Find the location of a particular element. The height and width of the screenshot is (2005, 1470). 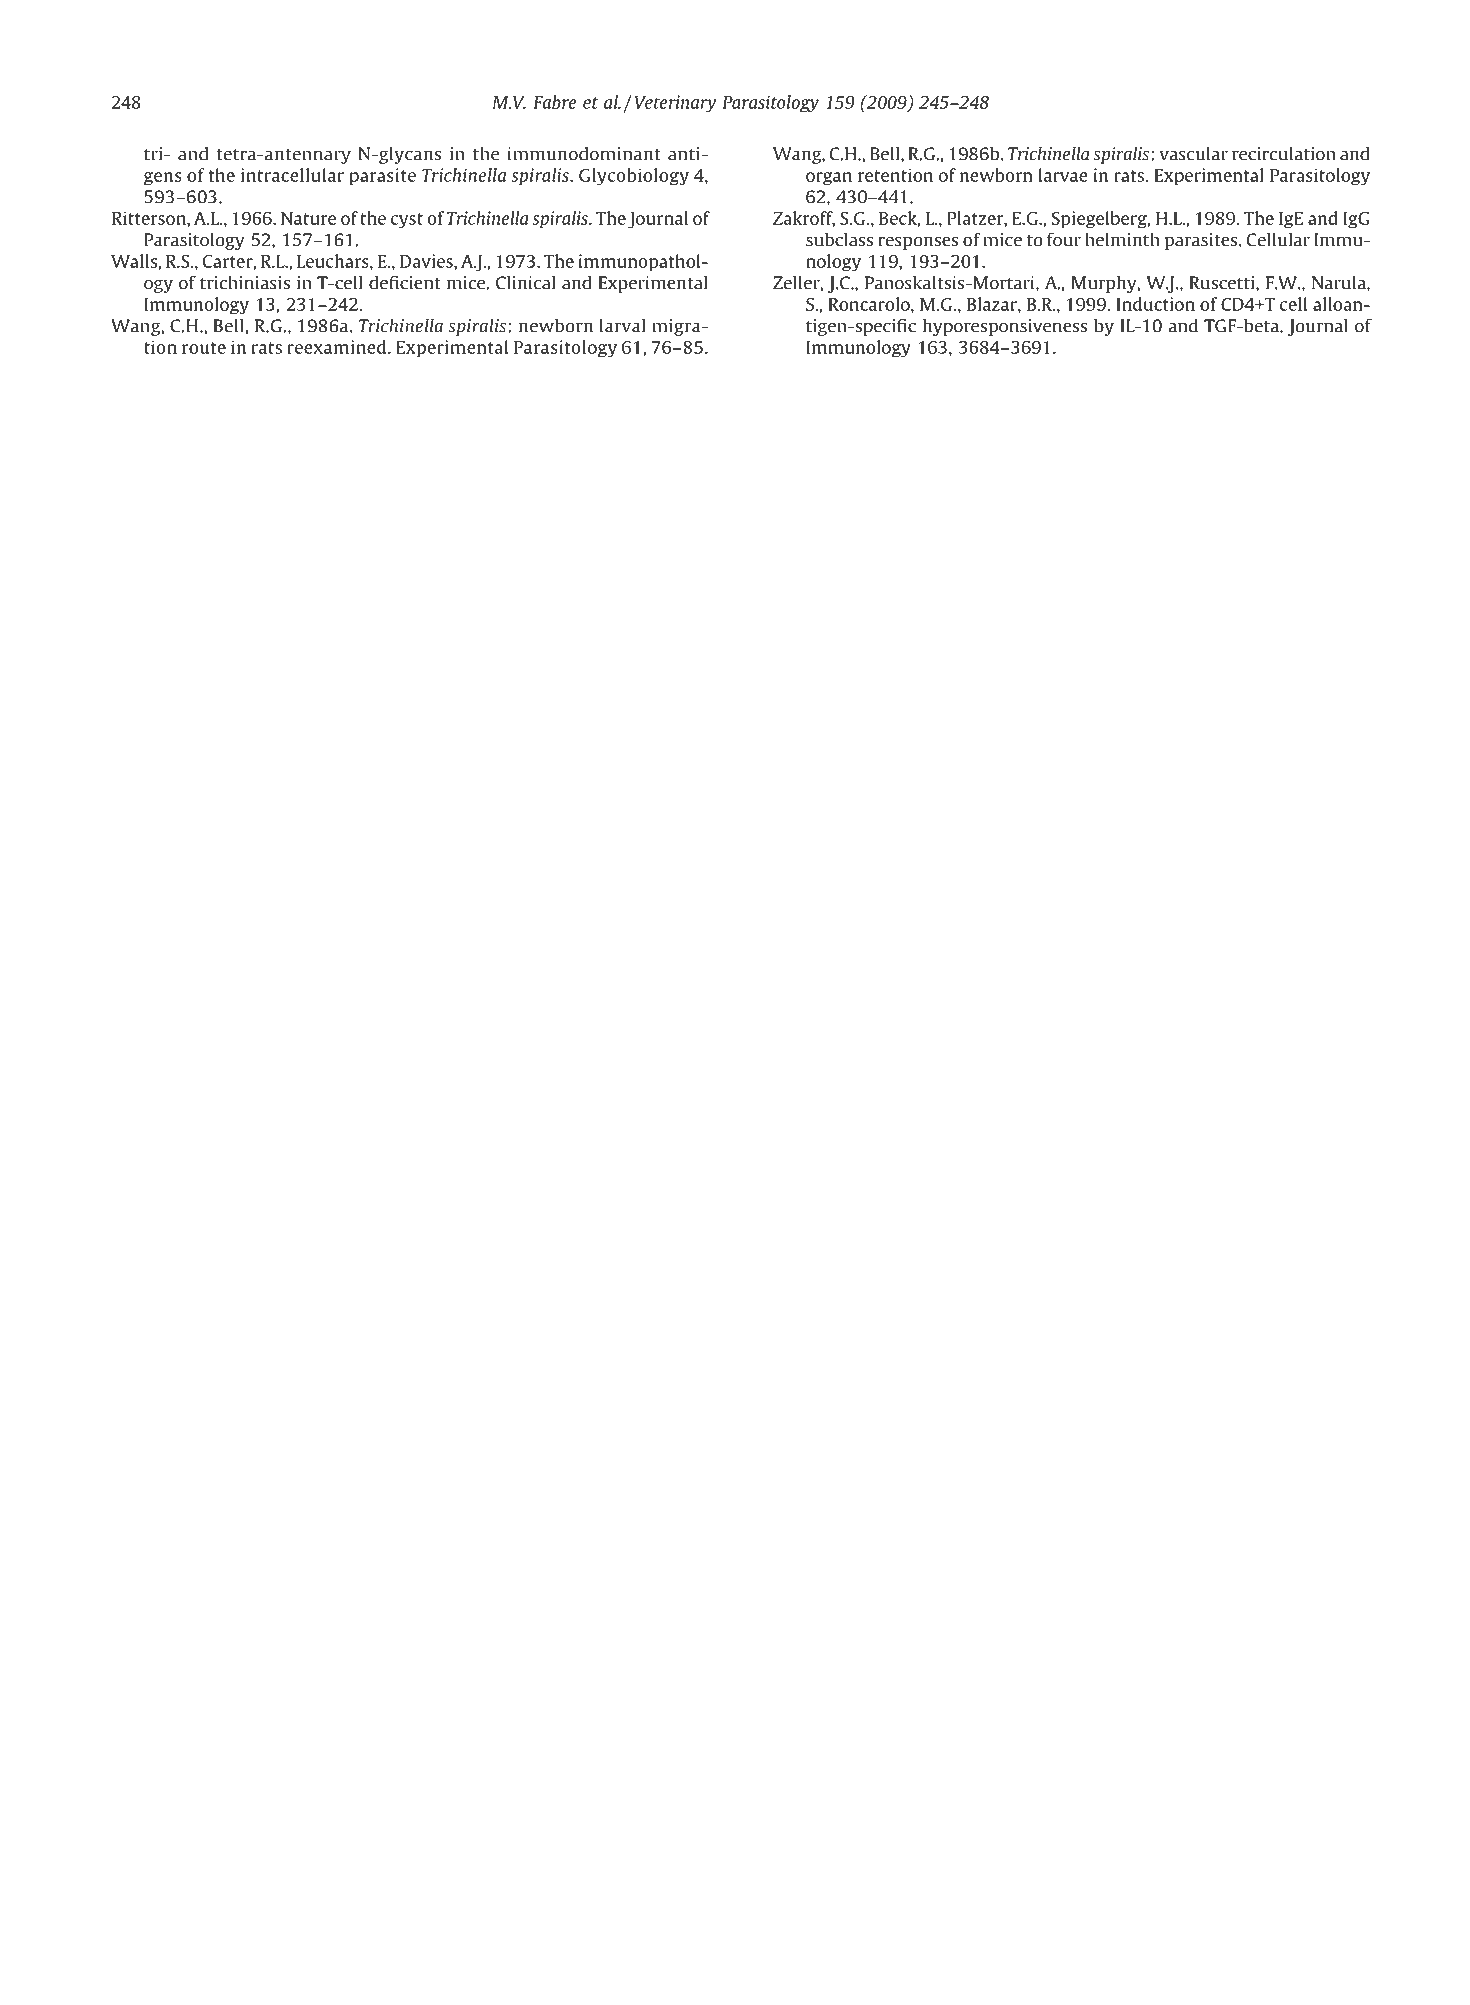

four is located at coordinates (1064, 239).
